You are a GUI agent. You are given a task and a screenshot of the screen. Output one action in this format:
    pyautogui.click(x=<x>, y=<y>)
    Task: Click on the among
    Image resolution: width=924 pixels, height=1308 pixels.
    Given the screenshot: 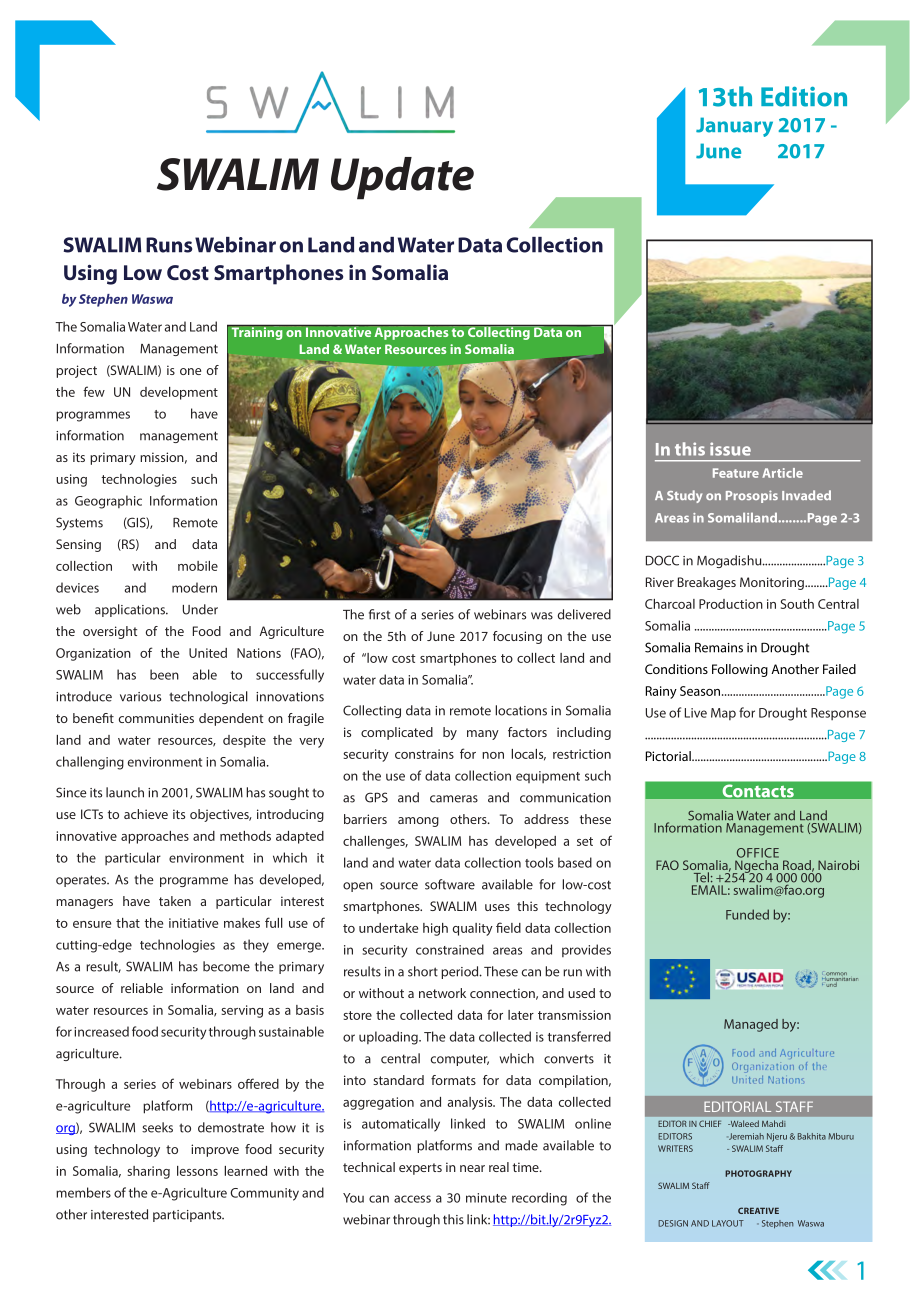 What is the action you would take?
    pyautogui.click(x=418, y=822)
